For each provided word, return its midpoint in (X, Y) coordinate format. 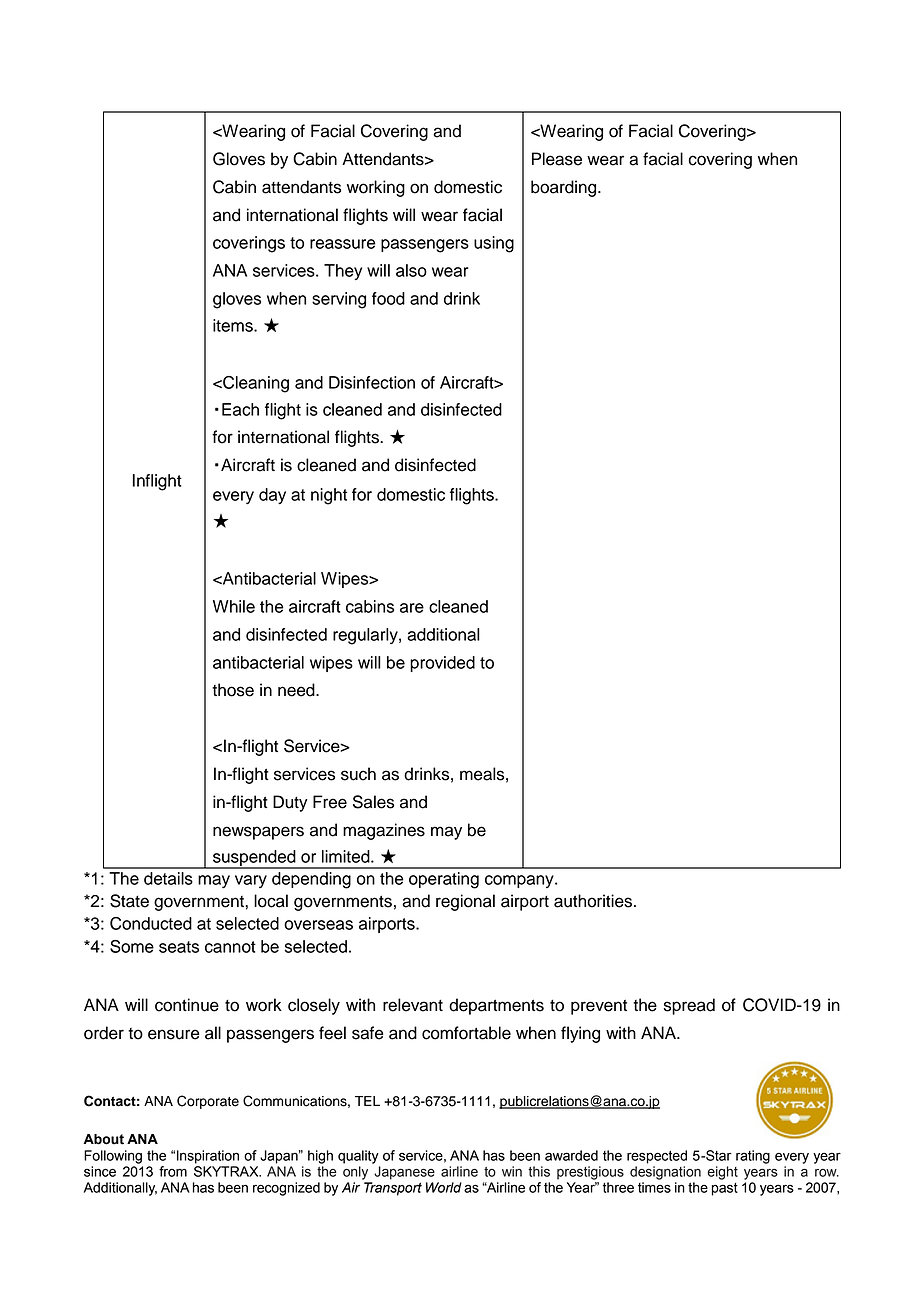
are (412, 608)
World (444, 1187)
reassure (343, 244)
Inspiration (208, 1157)
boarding (565, 188)
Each (240, 409)
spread (689, 1006)
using (494, 244)
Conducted (151, 923)
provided (442, 664)
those (233, 690)
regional (465, 902)
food (388, 298)
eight (723, 1173)
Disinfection (372, 382)
